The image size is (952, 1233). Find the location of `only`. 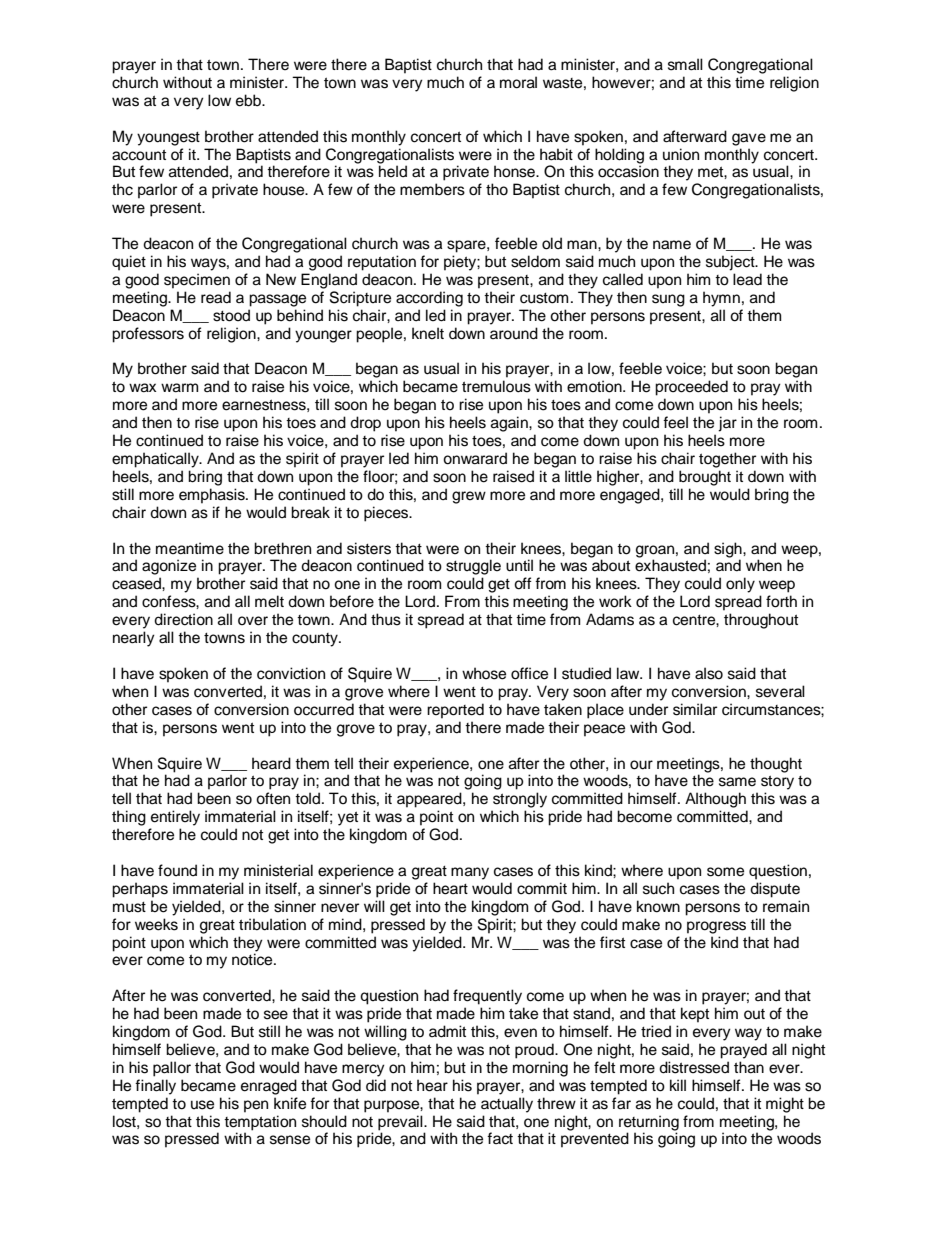

only is located at coordinates (740, 585).
